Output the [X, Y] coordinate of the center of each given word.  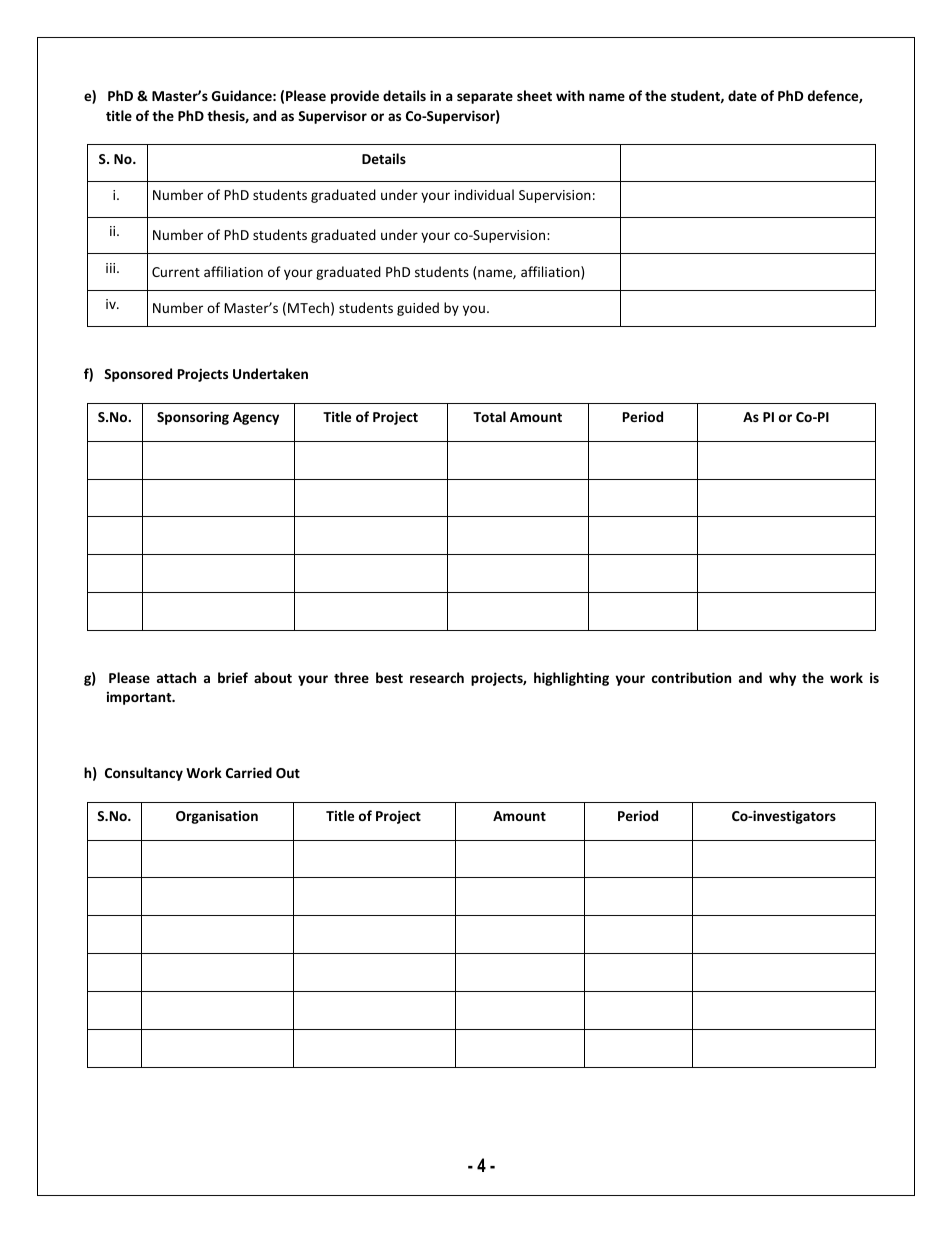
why [782, 679]
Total [489, 416]
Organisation [217, 817]
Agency [256, 418]
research [437, 677]
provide [355, 97]
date [742, 95]
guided [418, 309]
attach [176, 677]
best [389, 677]
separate [485, 98]
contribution [691, 677]
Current [176, 272]
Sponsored [138, 375]
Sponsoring [193, 418]
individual [484, 194]
